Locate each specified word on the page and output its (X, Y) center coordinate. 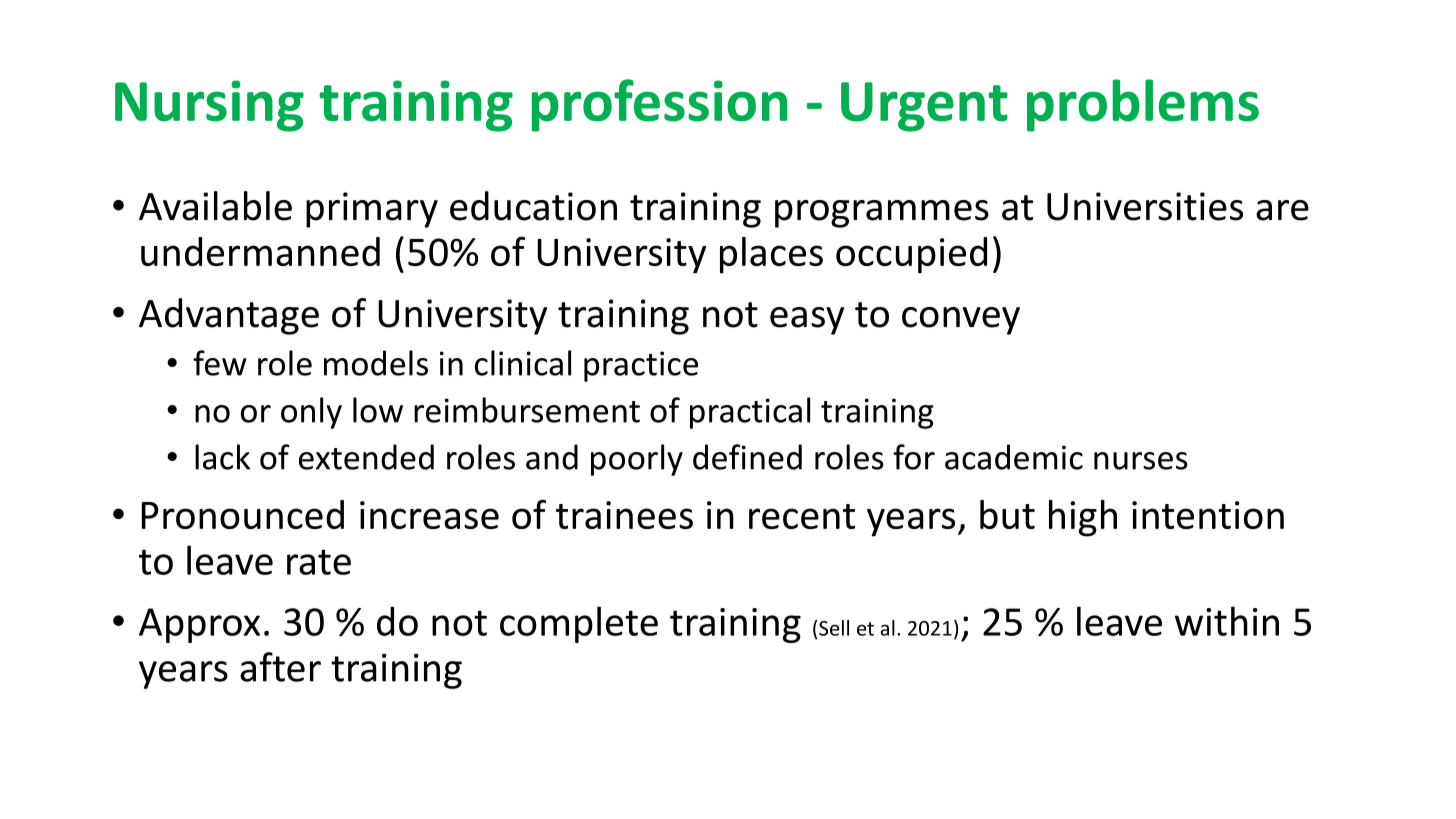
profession (659, 105)
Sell (834, 628)
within (1227, 621)
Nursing (209, 106)
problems (1143, 105)
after (280, 667)
